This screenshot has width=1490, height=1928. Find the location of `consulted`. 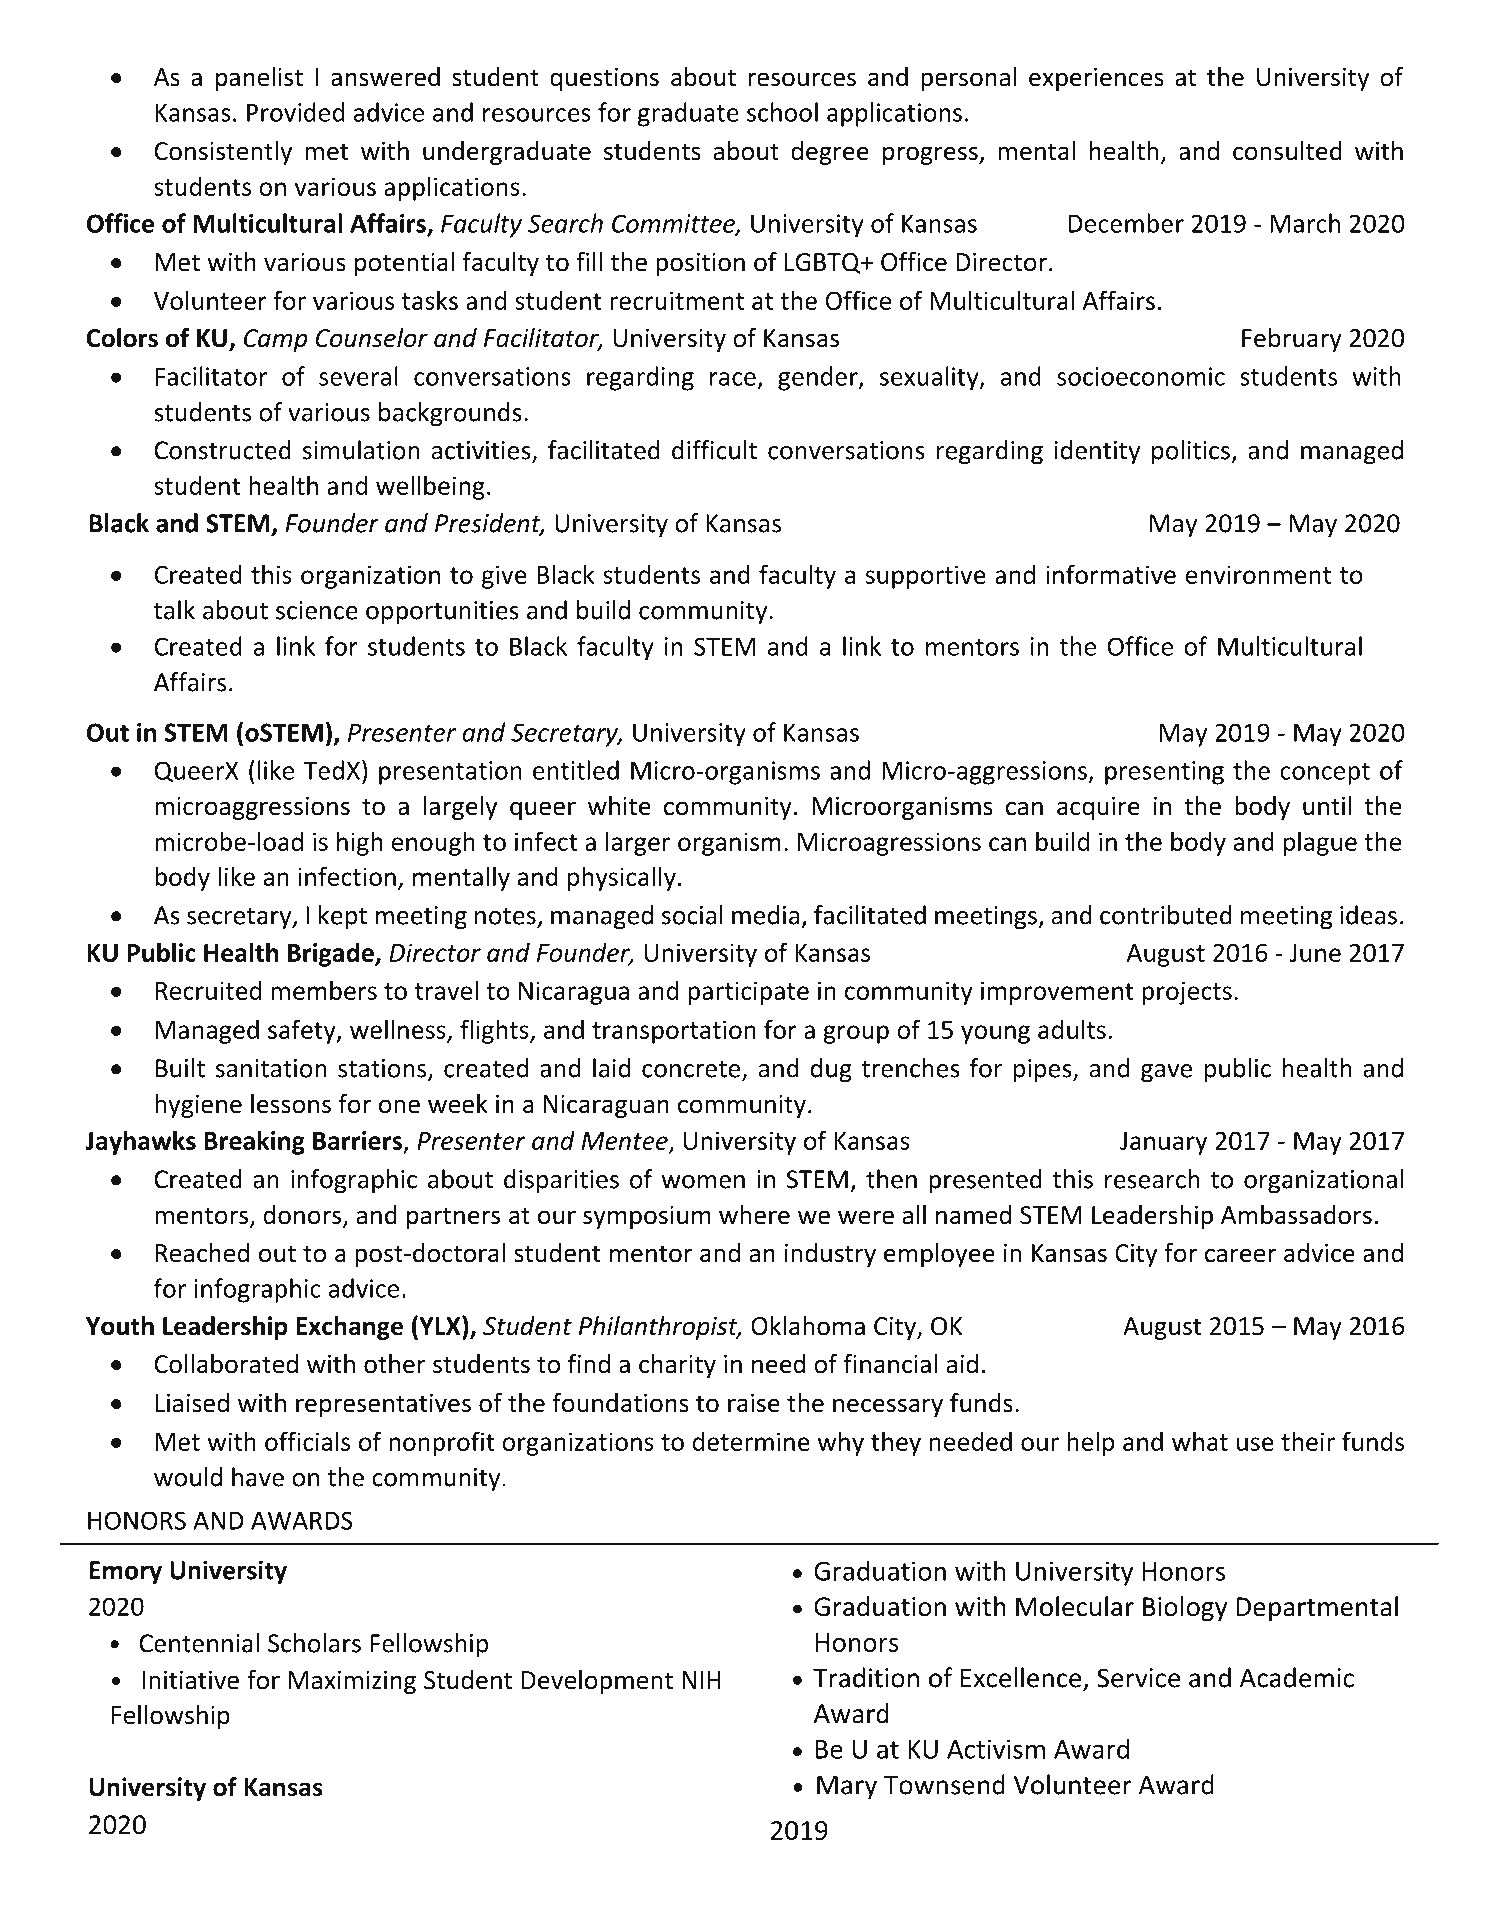

consulted is located at coordinates (1287, 151).
